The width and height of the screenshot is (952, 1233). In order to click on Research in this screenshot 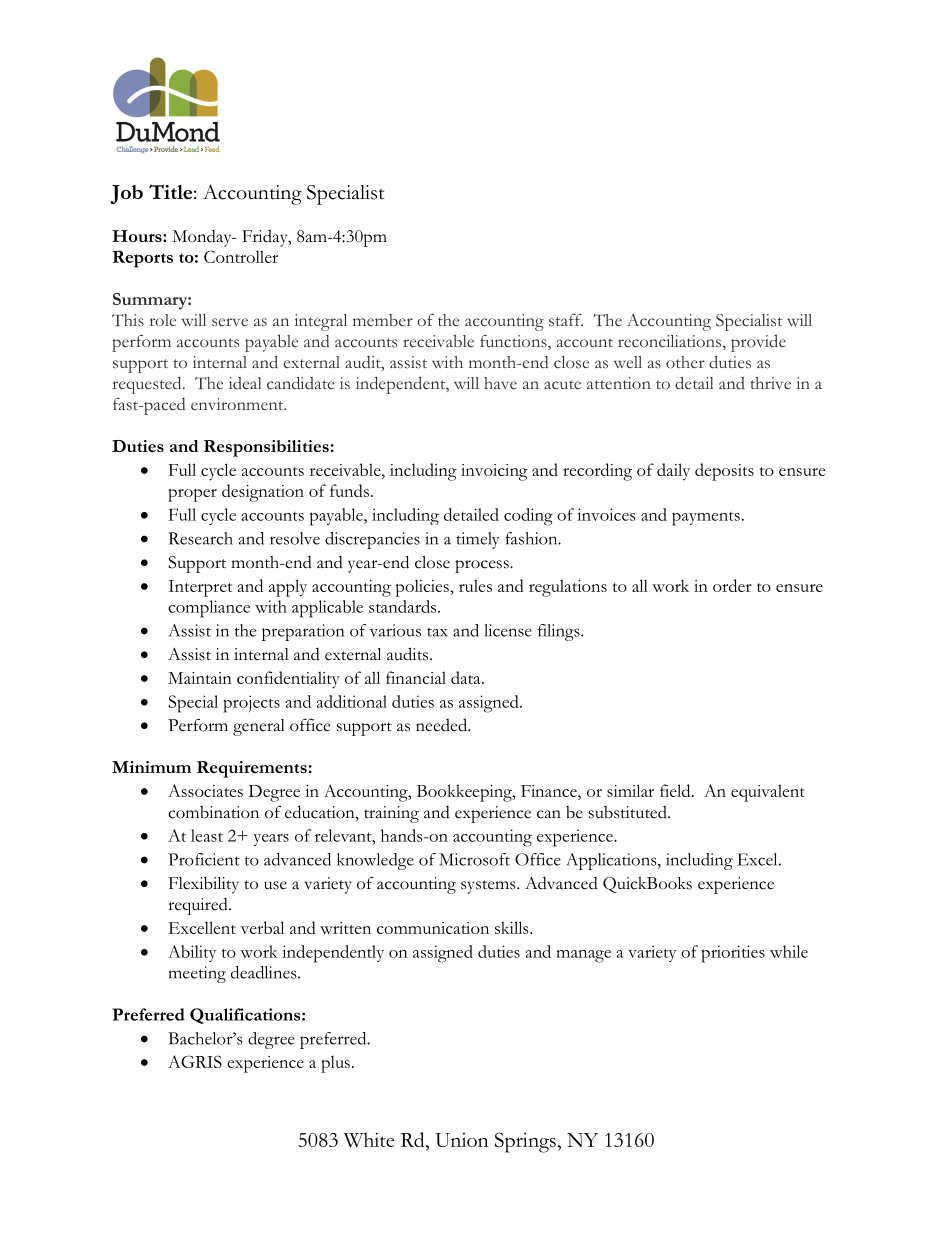, I will do `click(200, 538)`.
